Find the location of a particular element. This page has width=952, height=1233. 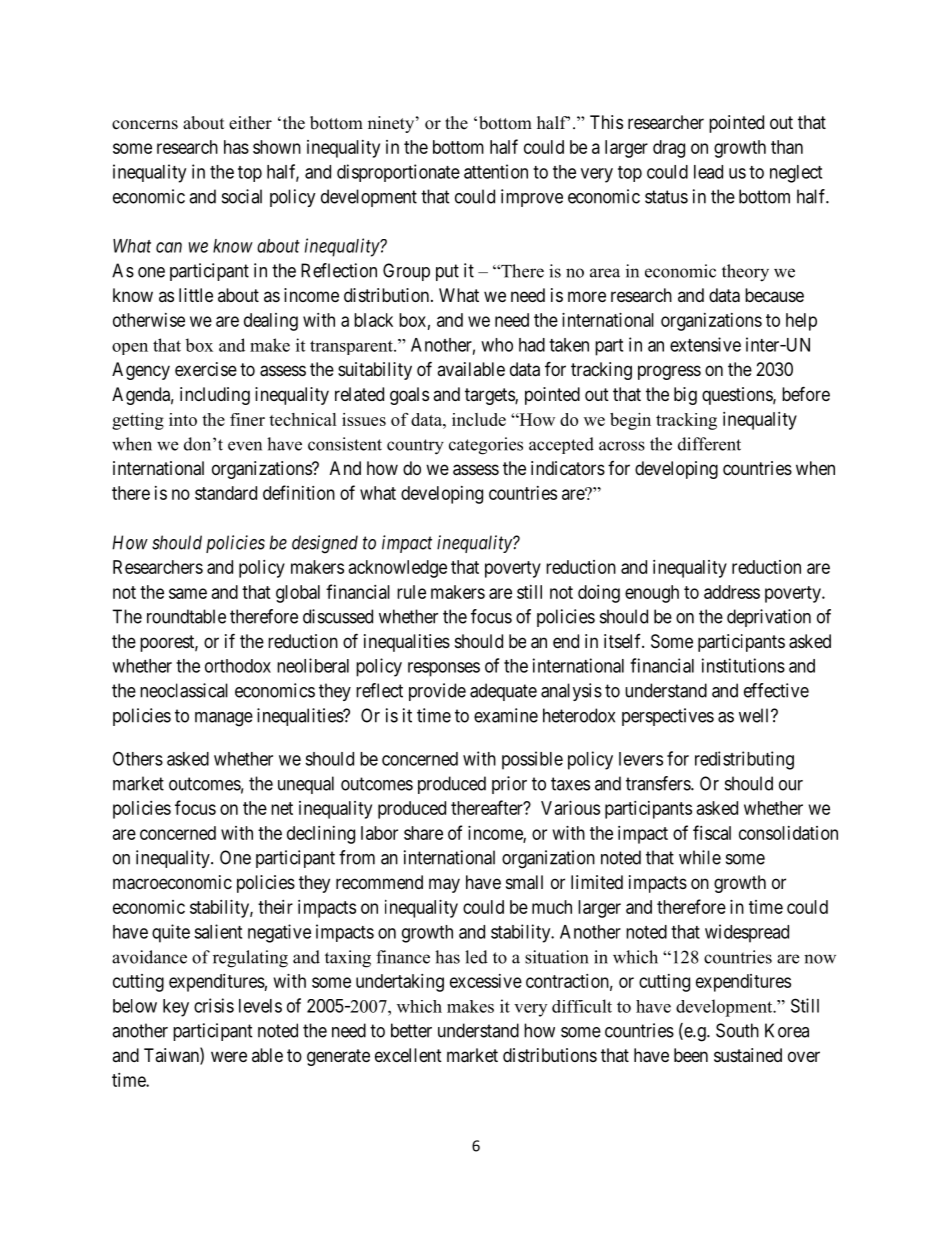

either is located at coordinates (250, 123).
